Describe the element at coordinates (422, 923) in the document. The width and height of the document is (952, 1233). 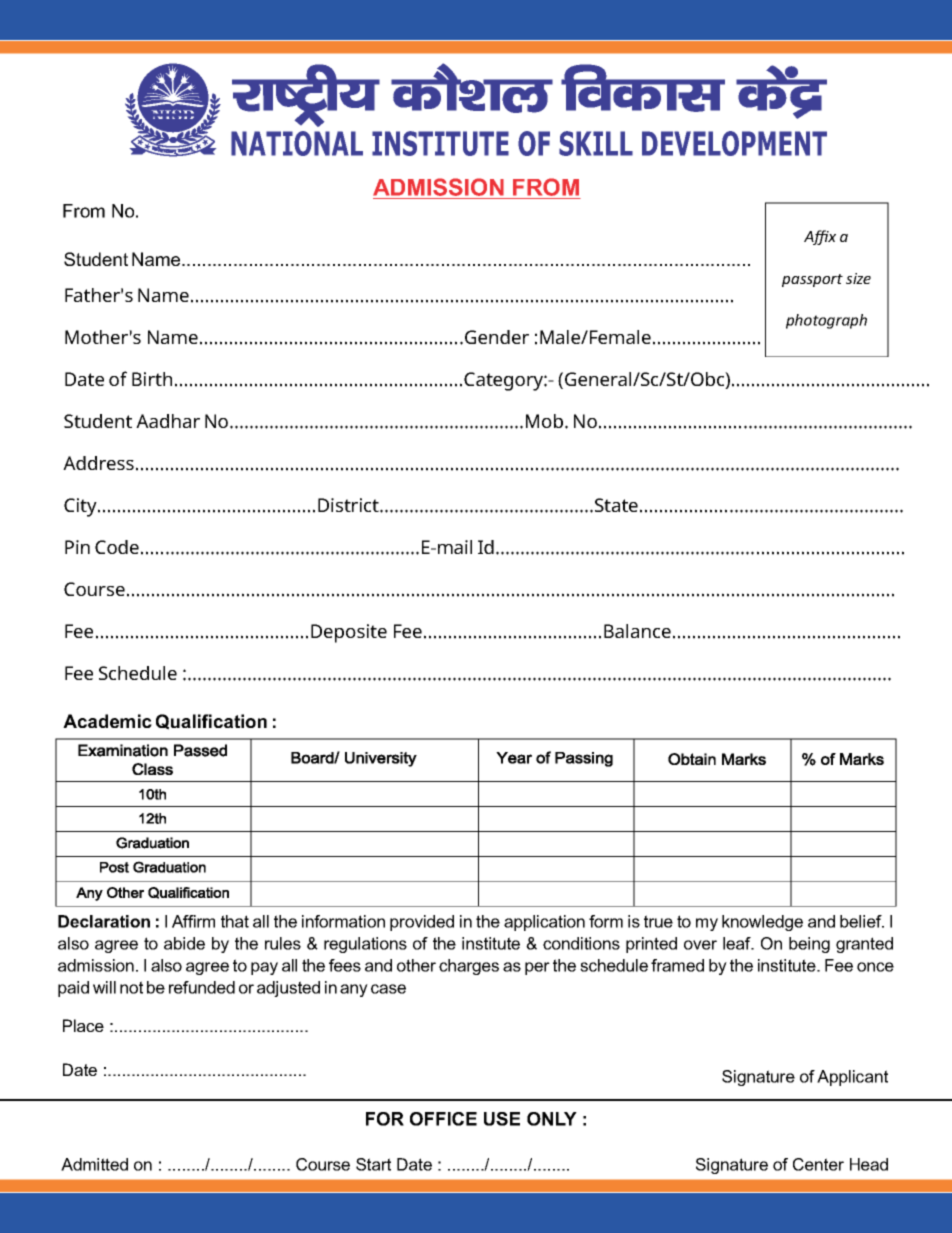
I see `provided` at that location.
